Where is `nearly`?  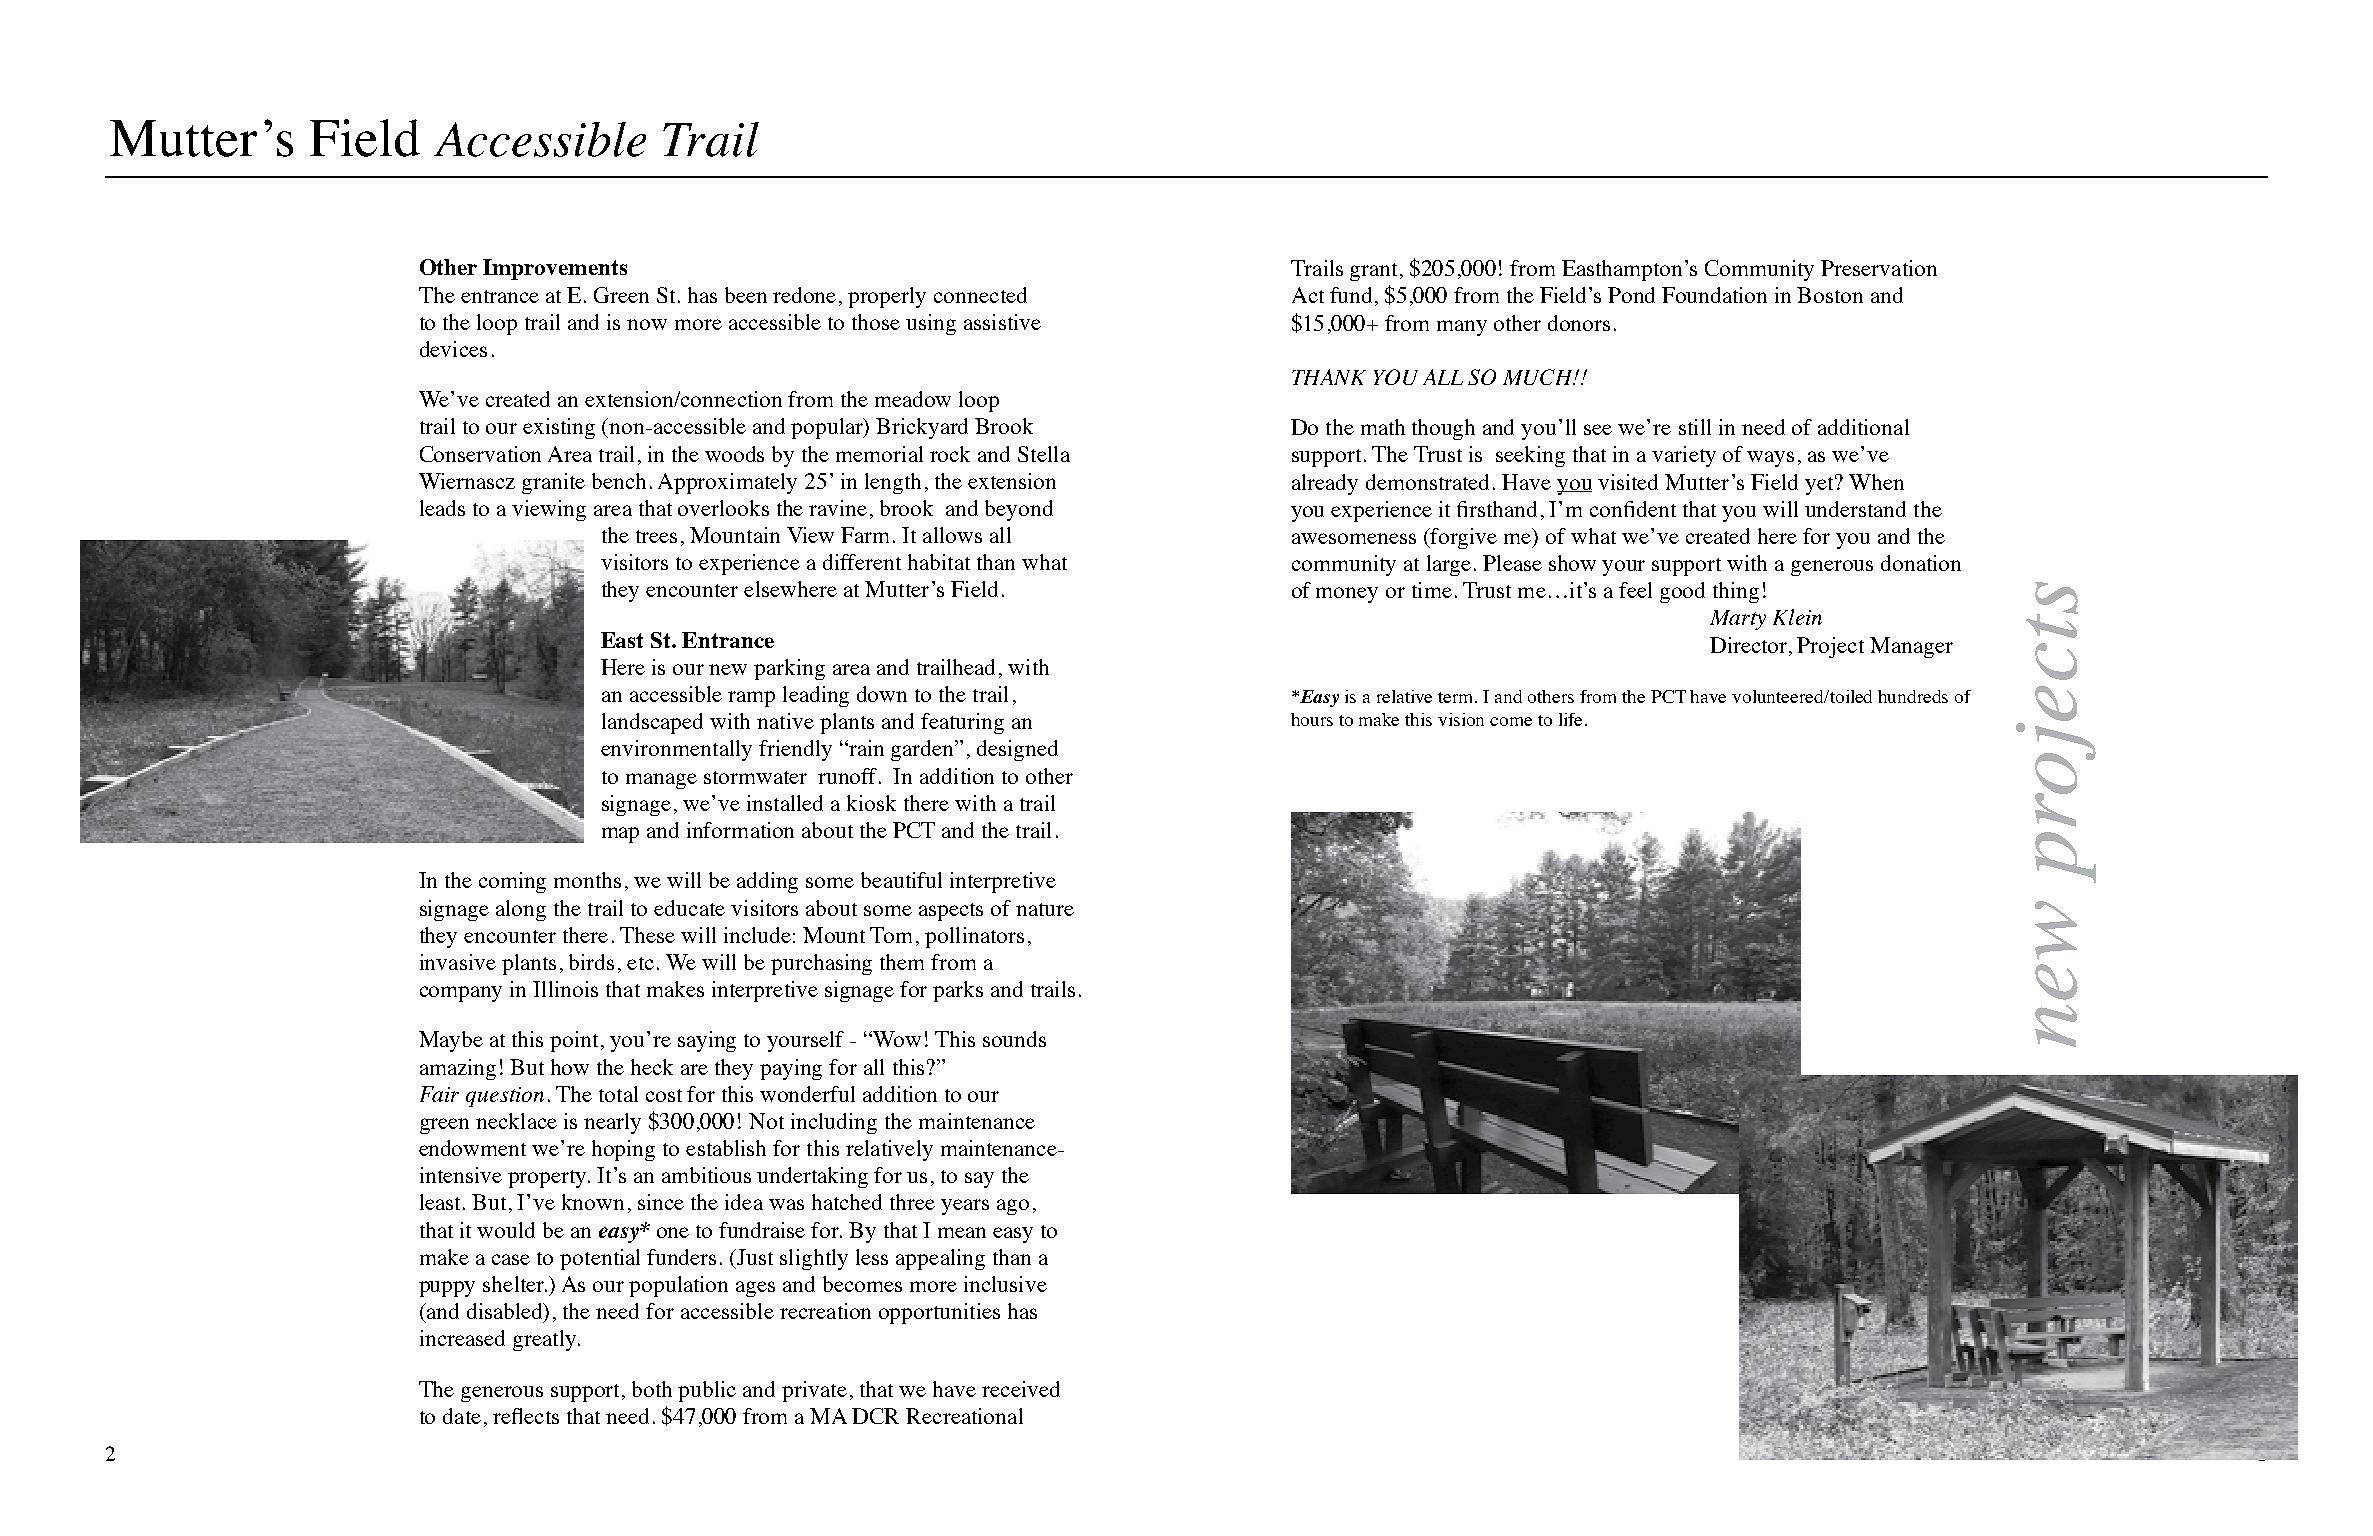
nearly is located at coordinates (612, 1123).
